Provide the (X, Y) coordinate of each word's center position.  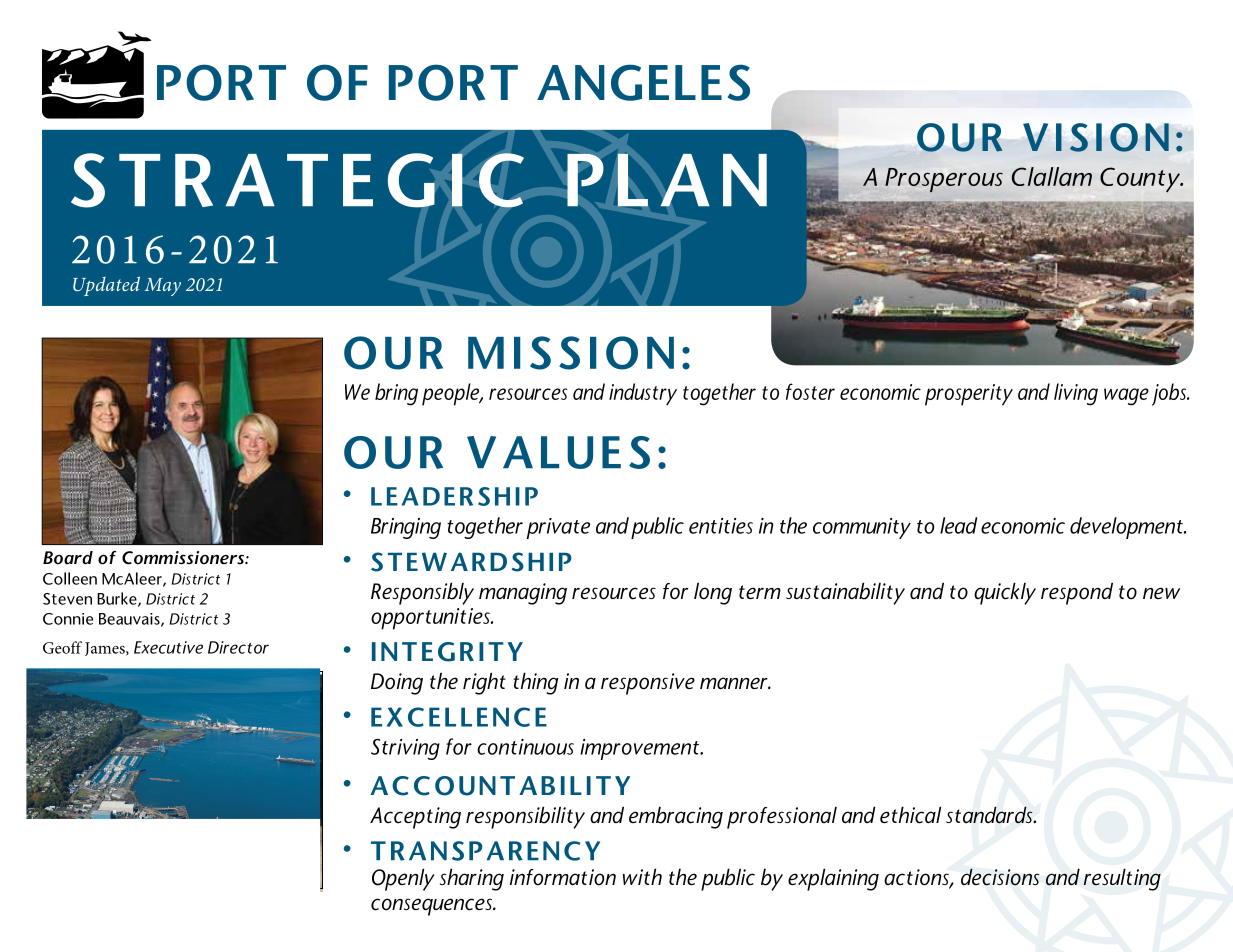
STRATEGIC (297, 180)
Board (68, 558)
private (558, 528)
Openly (403, 879)
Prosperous (944, 180)
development (1127, 528)
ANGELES (643, 82)
